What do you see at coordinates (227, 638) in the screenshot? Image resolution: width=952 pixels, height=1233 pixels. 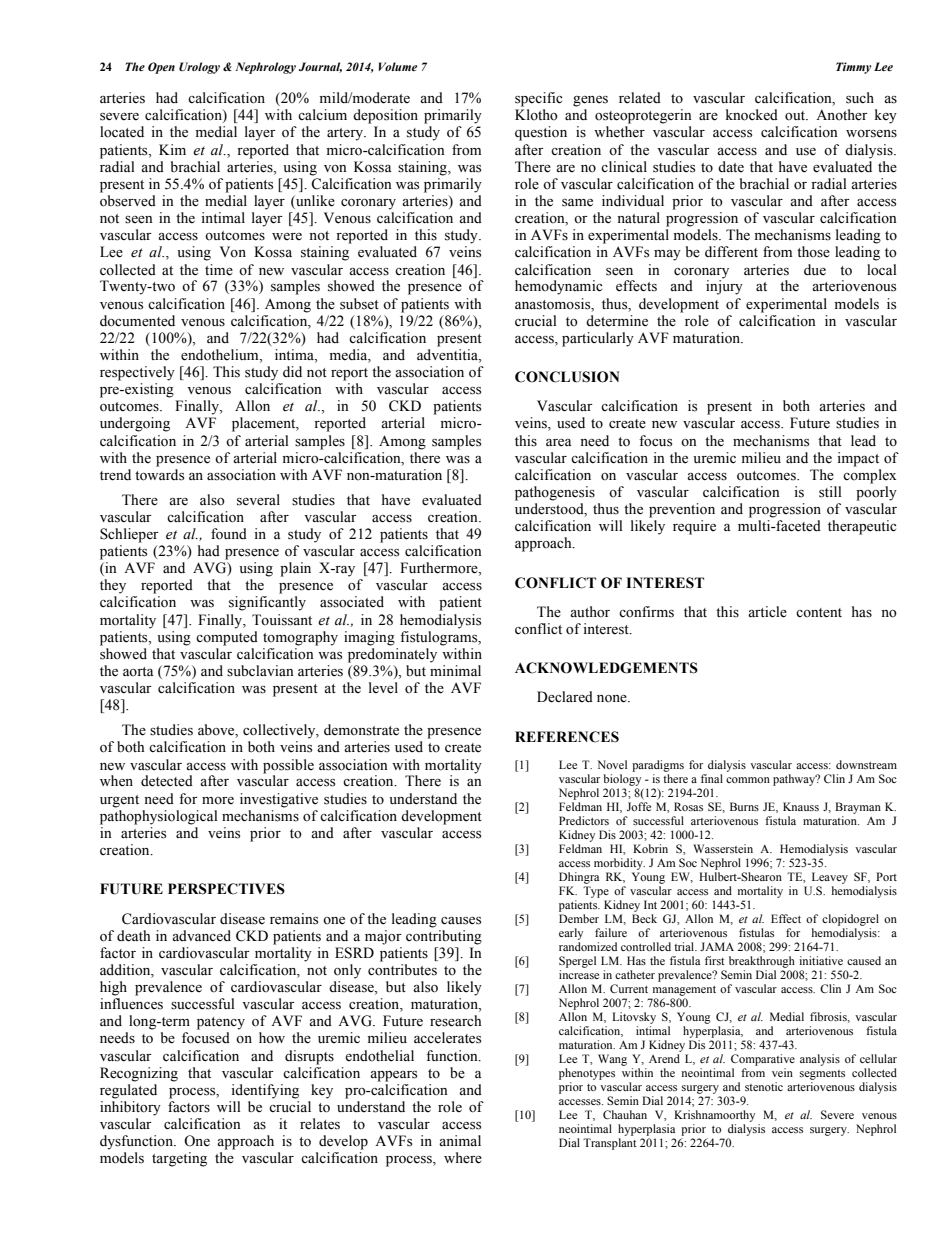 I see `computed` at bounding box center [227, 638].
